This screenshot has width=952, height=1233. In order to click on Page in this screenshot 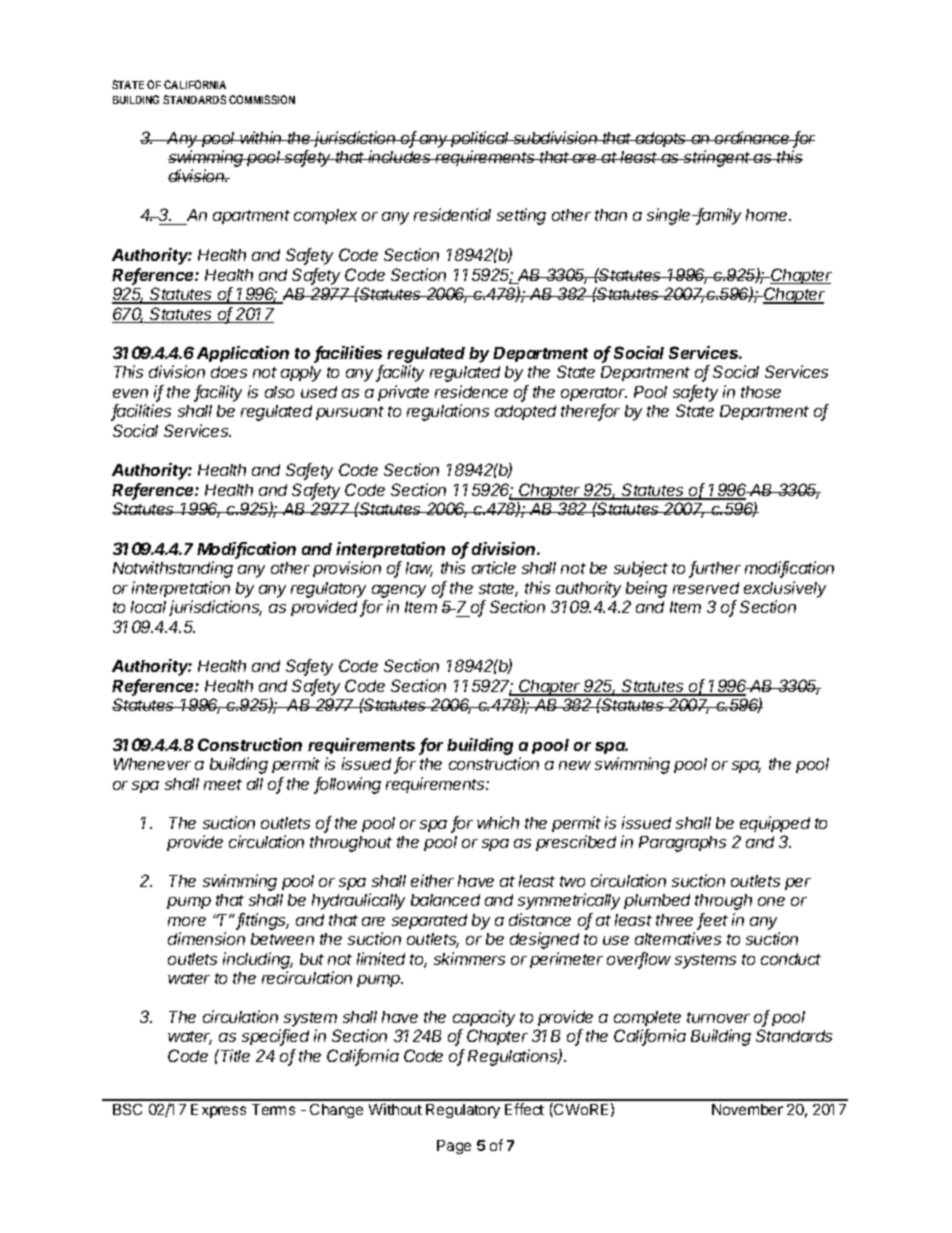, I will do `click(454, 1147)`.
